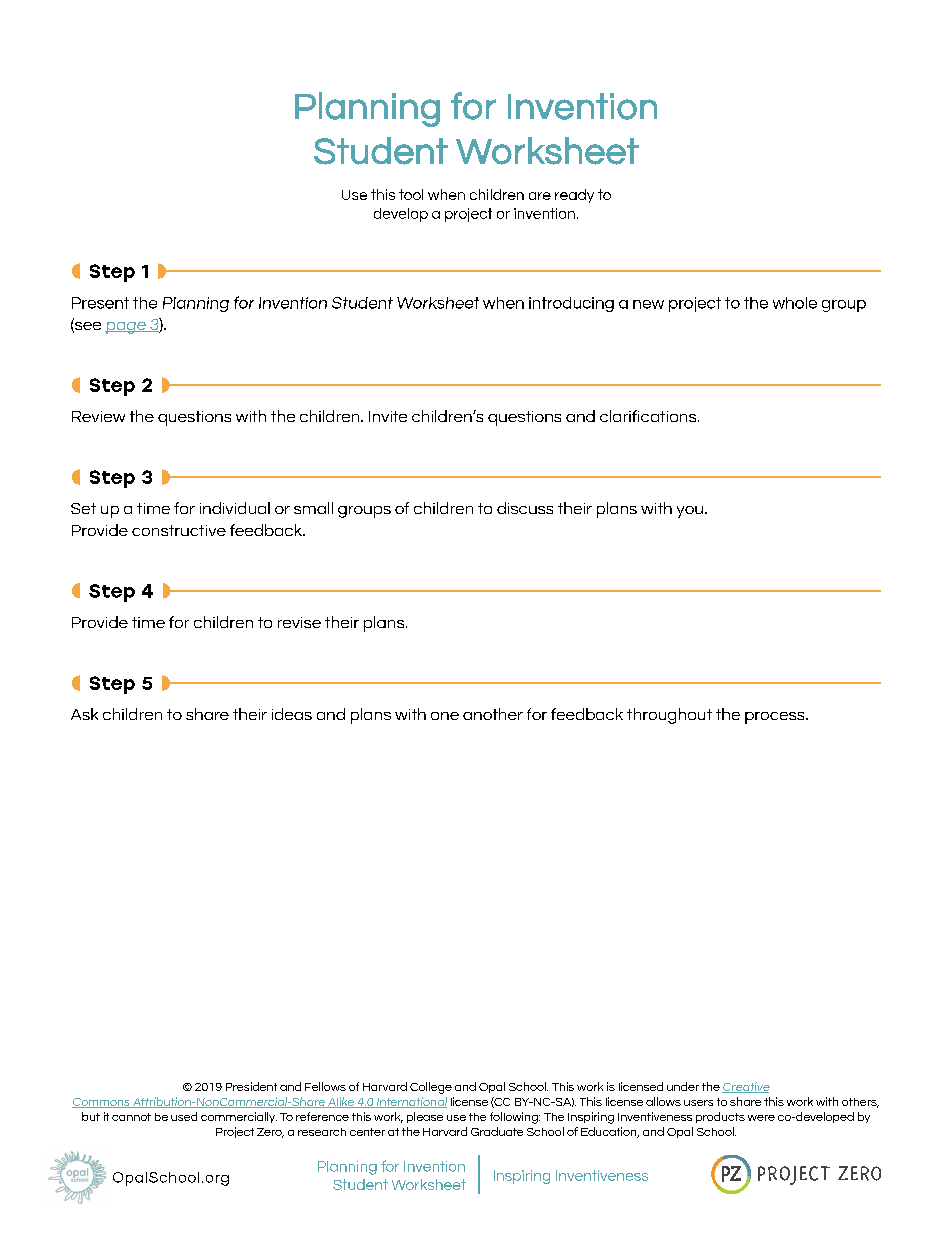 Image resolution: width=952 pixels, height=1233 pixels. I want to click on tool, so click(411, 194).
